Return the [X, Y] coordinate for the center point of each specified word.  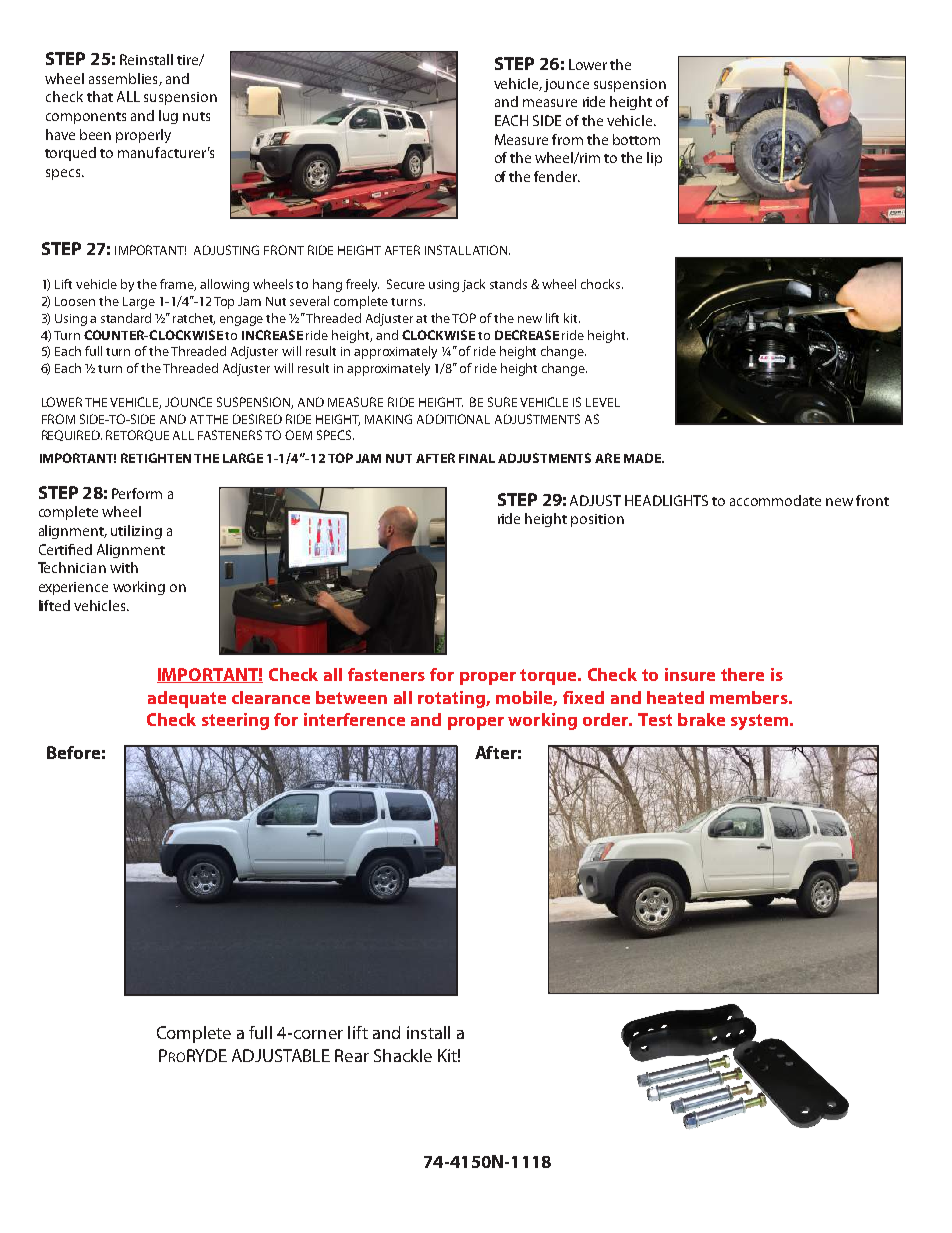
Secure [406, 284]
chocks [602, 284]
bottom [636, 139]
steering [235, 721]
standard [126, 318]
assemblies [124, 79]
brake [701, 719]
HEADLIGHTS [666, 500]
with [124, 567]
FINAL [477, 458]
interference [354, 719]
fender [557, 176]
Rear [352, 1055]
